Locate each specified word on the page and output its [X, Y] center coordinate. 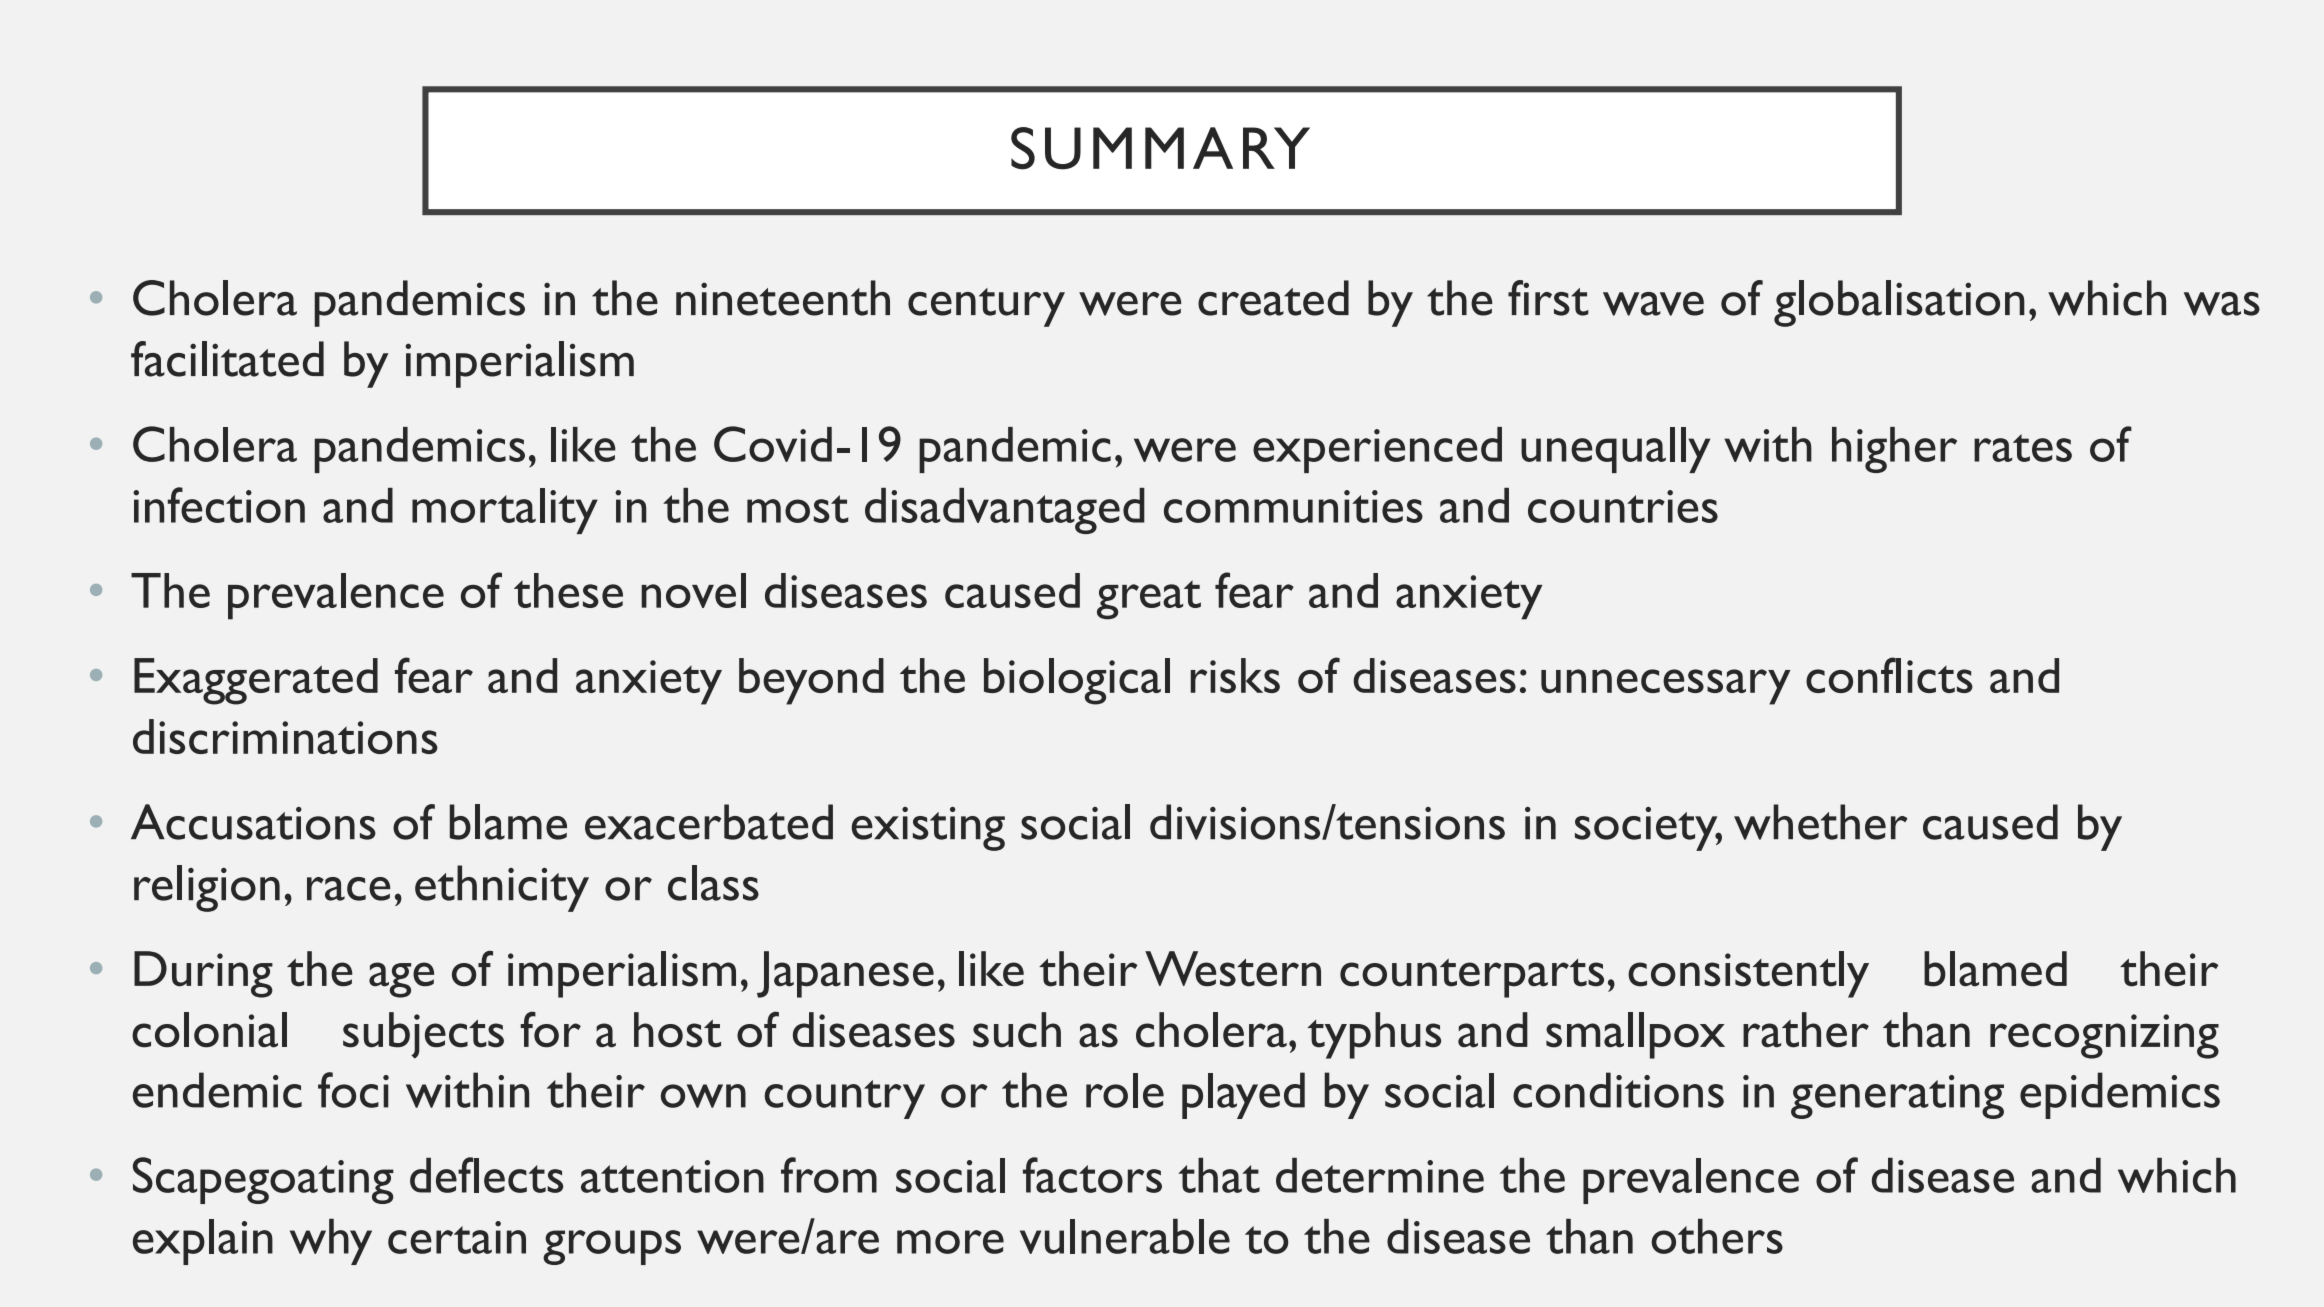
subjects [423, 1035]
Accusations [253, 822]
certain [457, 1237]
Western [1233, 969]
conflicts [1889, 675]
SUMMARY [1160, 148]
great [1149, 600]
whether [1821, 822]
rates [2023, 448]
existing [928, 829]
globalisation [1899, 303]
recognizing [2104, 1036]
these [568, 590]
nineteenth [783, 298]
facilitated [227, 359]
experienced [1377, 450]
